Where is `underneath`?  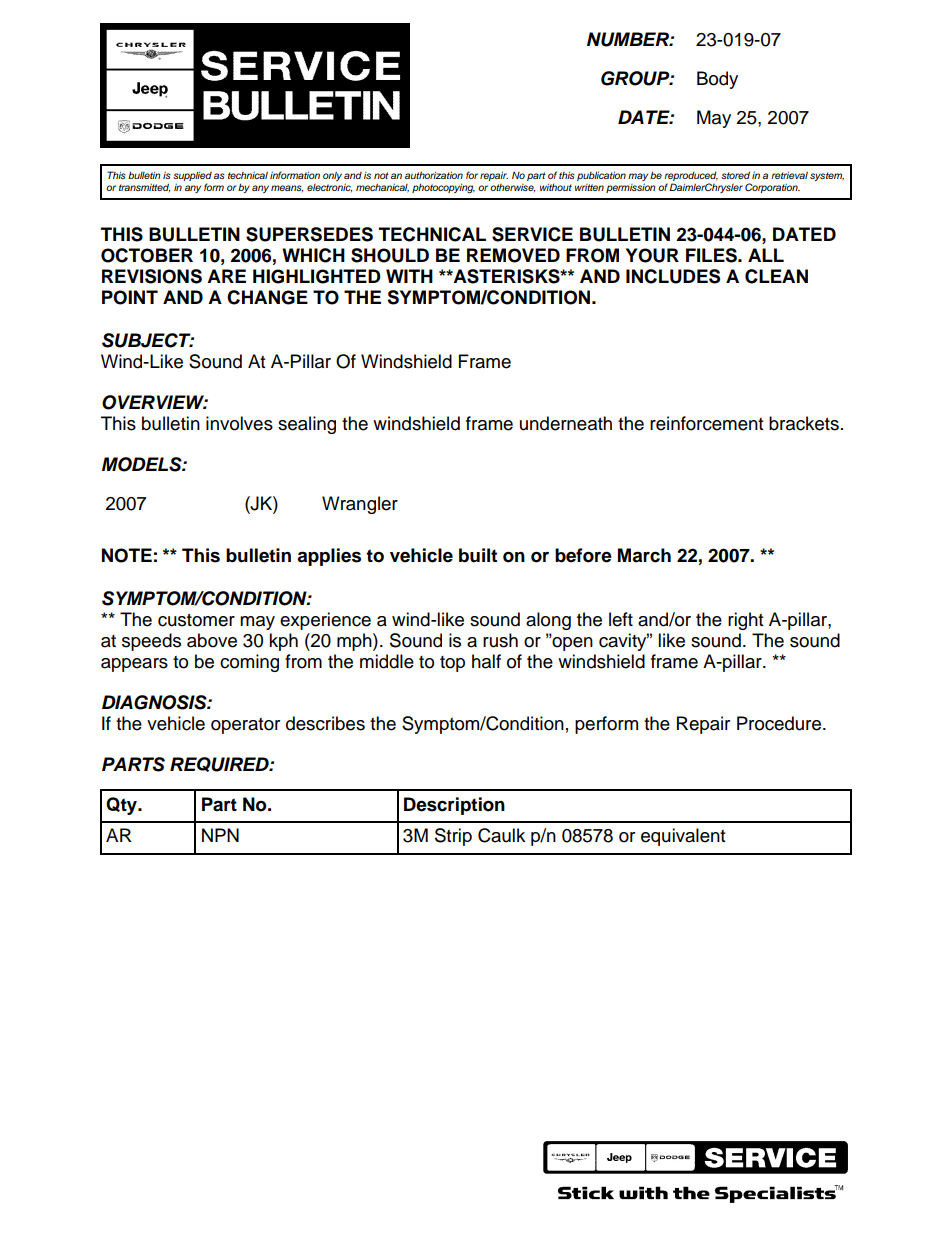
underneath is located at coordinates (566, 423).
